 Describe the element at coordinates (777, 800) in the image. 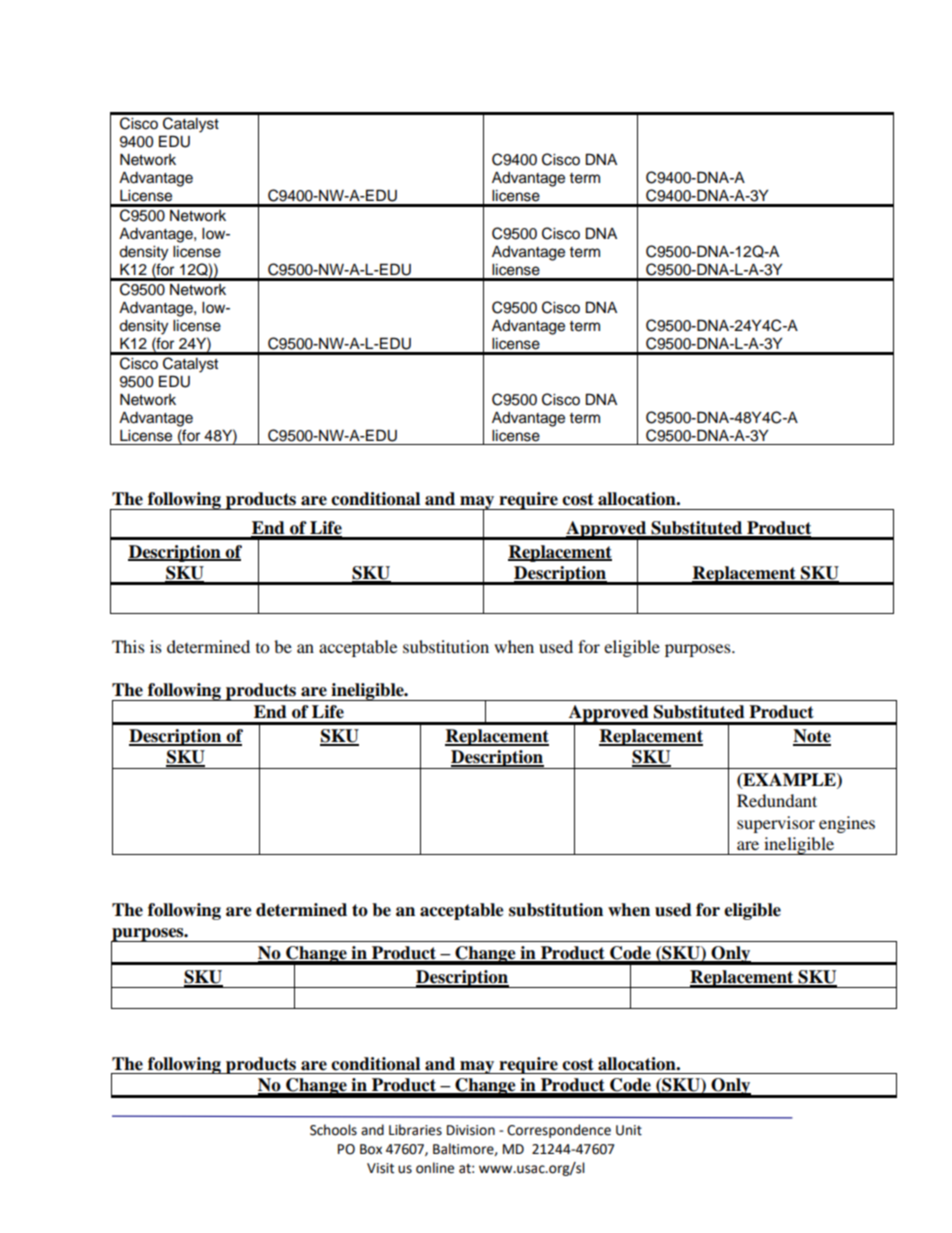

I see `Redundant` at that location.
